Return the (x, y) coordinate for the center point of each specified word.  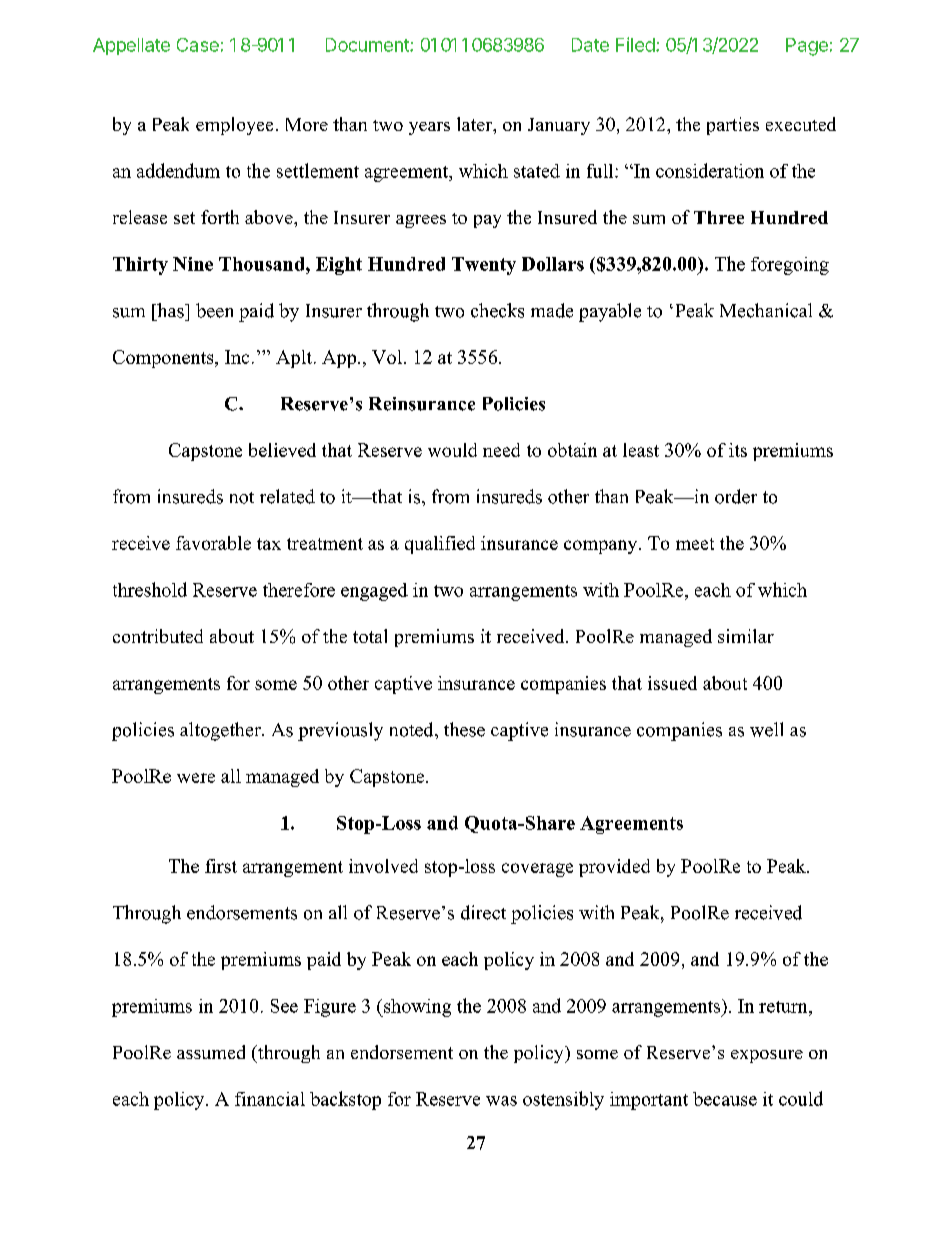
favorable (213, 543)
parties (733, 126)
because (725, 1099)
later (476, 125)
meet (695, 544)
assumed (211, 1052)
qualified (440, 545)
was (501, 1101)
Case (198, 45)
